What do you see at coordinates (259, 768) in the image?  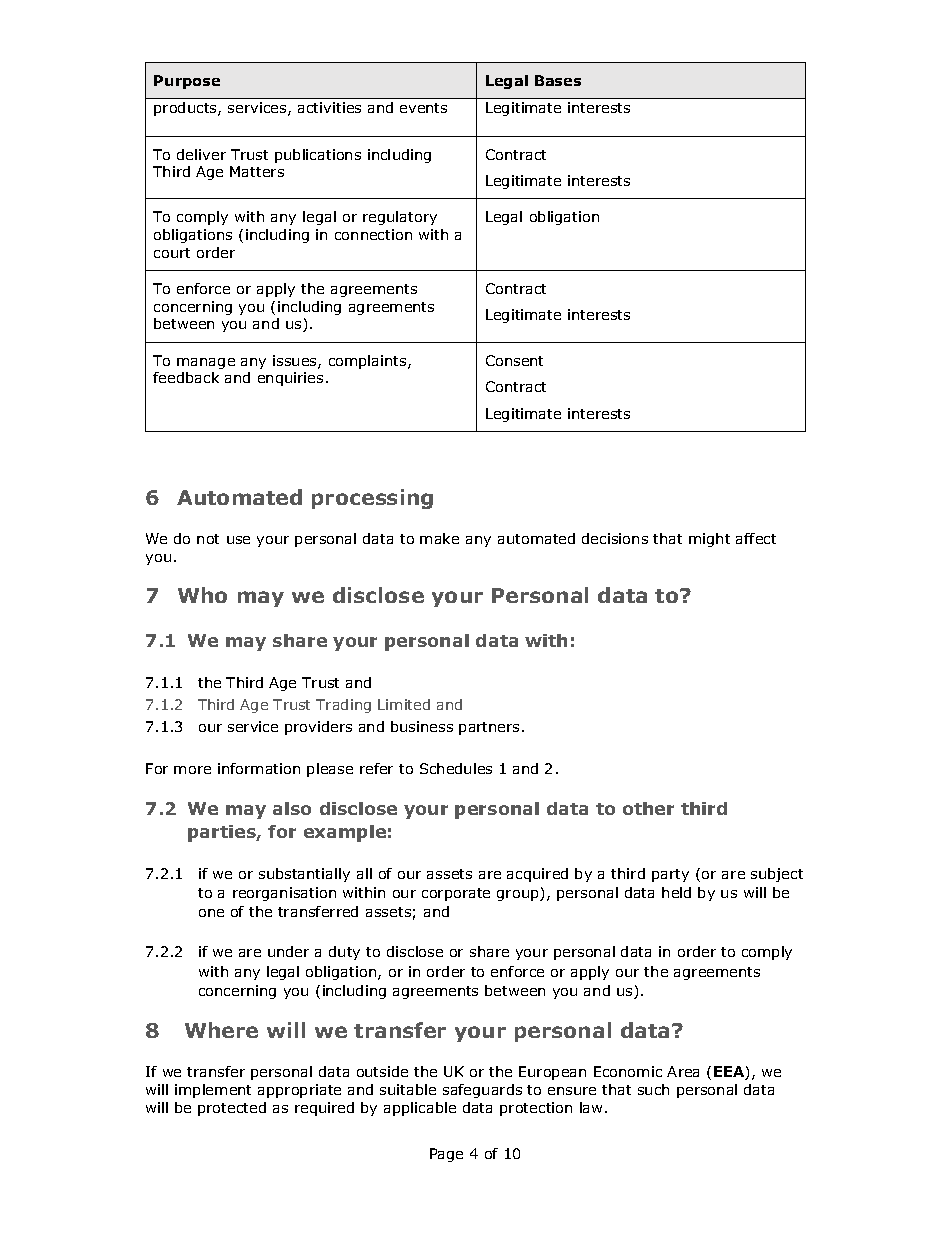 I see `information` at bounding box center [259, 768].
